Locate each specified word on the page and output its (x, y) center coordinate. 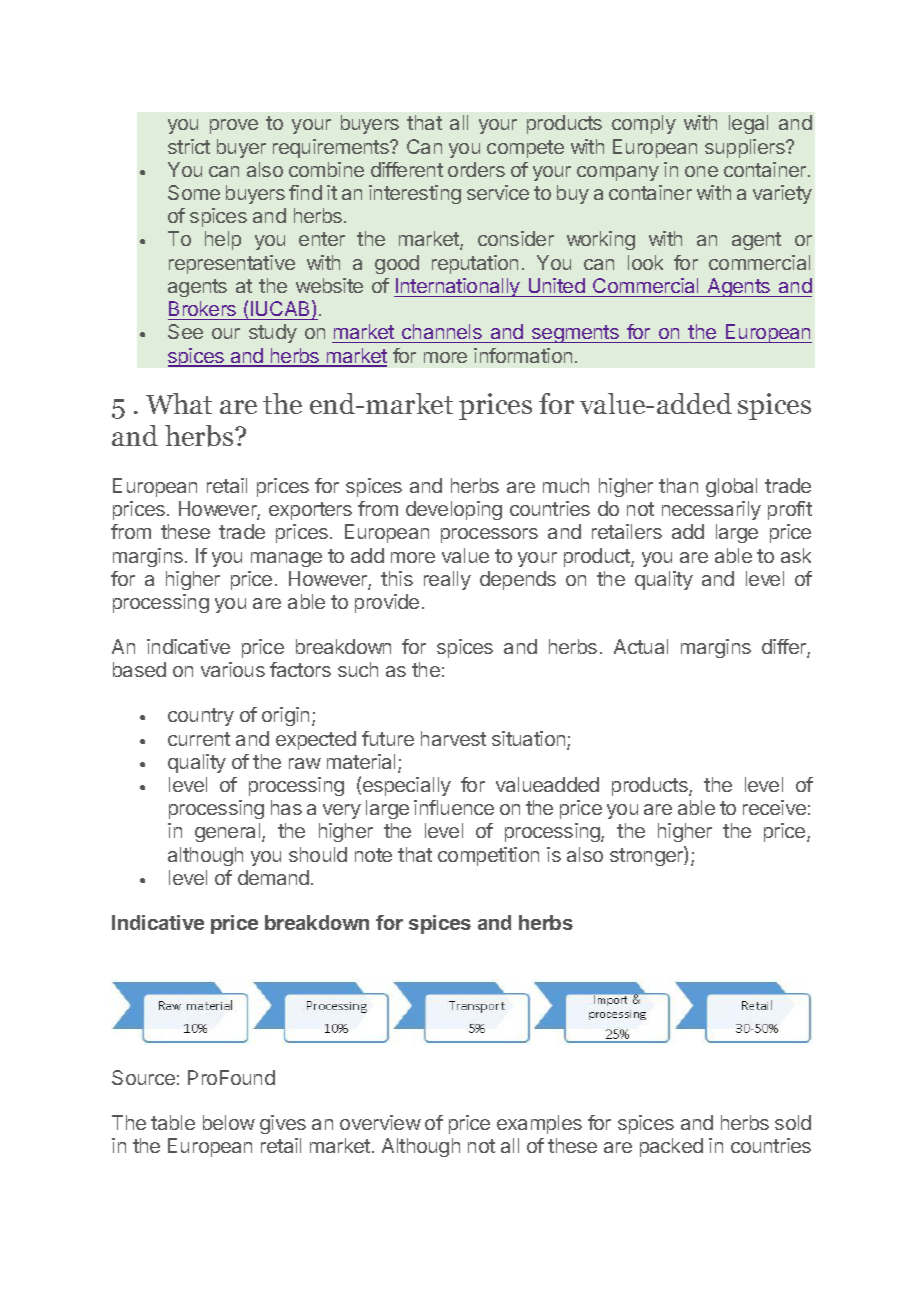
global (731, 487)
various (233, 669)
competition (488, 856)
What (179, 403)
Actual (641, 646)
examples (539, 1124)
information (523, 355)
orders (476, 169)
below (229, 1122)
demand (273, 877)
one (701, 171)
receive (774, 807)
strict (189, 146)
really (447, 580)
